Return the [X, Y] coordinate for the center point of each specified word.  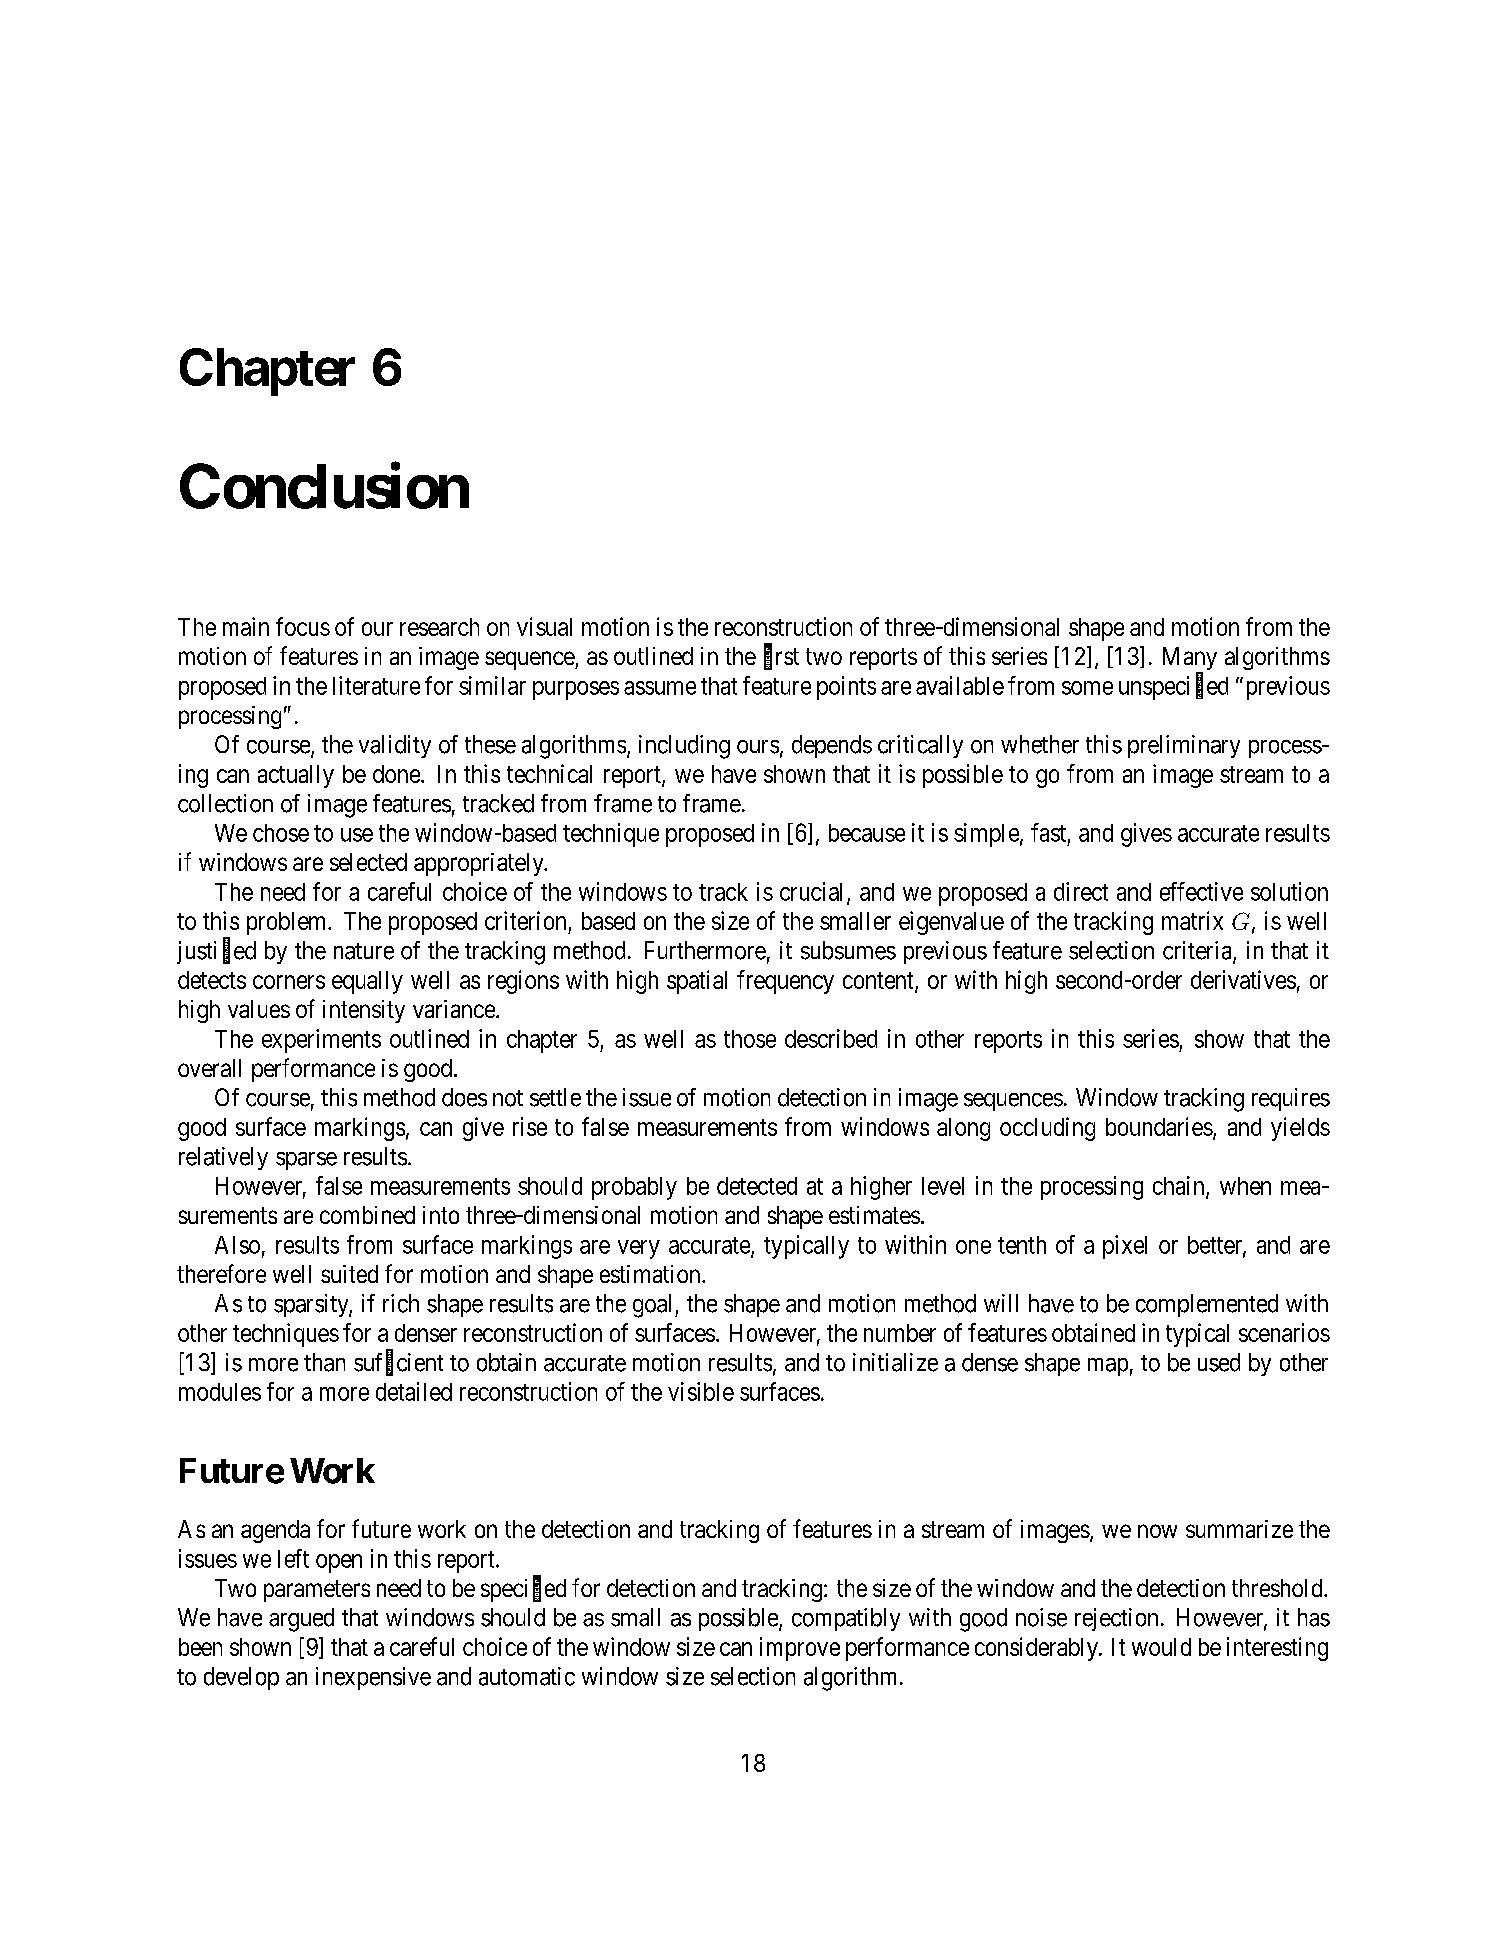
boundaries [1159, 1126]
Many [1190, 660]
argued [301, 1620]
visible [701, 1391]
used [1219, 1362]
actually [296, 776]
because [867, 833]
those [750, 1039]
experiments [321, 1041]
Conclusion [324, 486]
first [781, 657]
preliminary [1184, 746]
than [324, 1362]
